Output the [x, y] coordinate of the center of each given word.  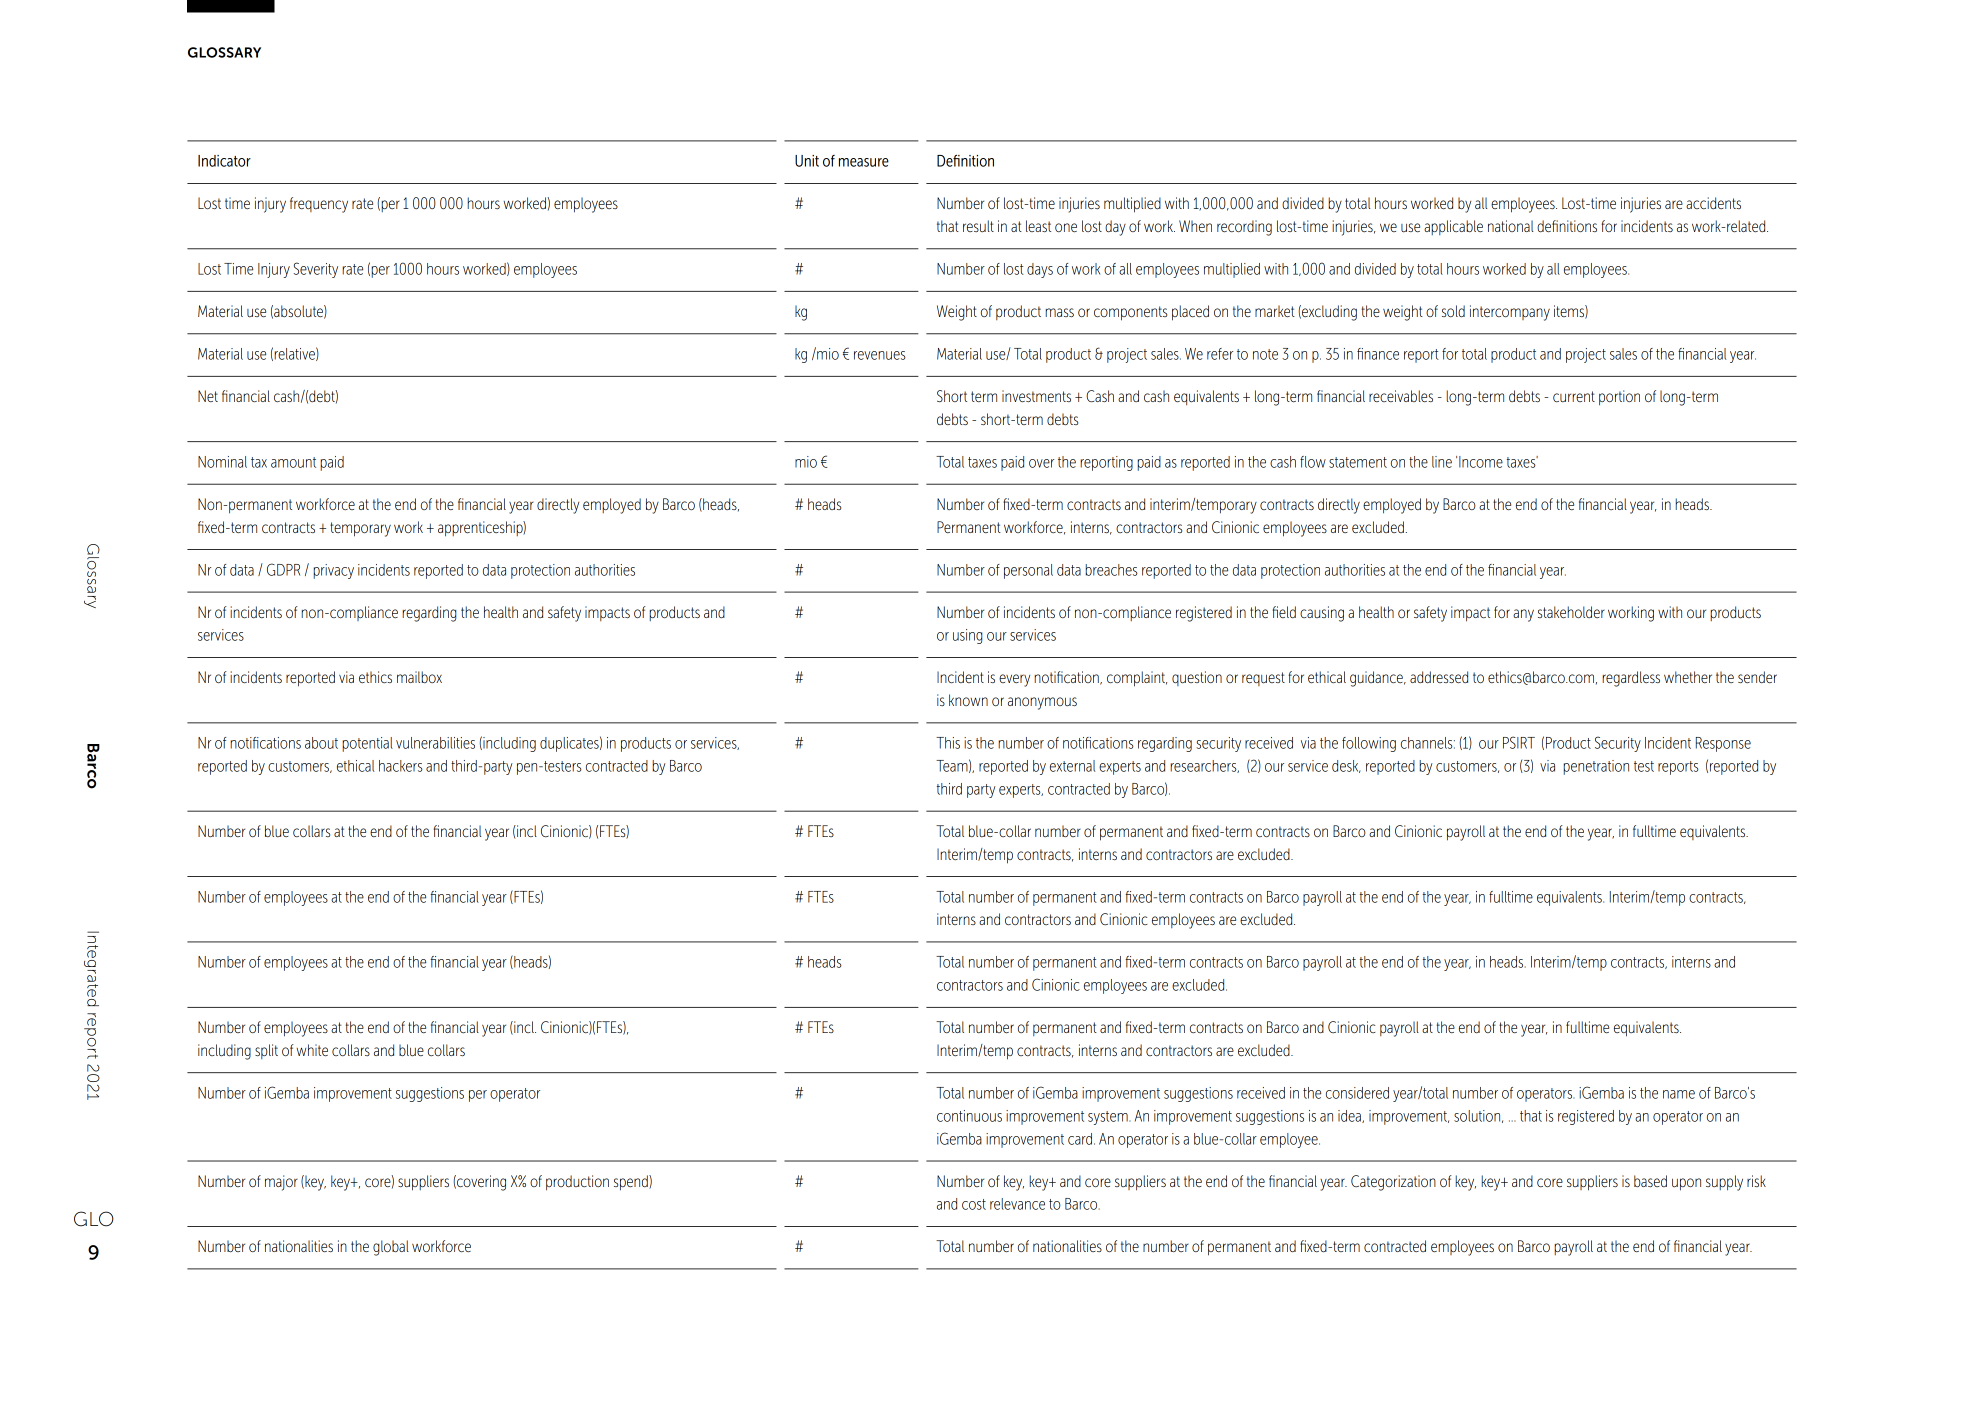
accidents [1713, 203]
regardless [1631, 679]
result [978, 226]
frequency [319, 205]
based [1650, 1181]
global [391, 1248]
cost [974, 1204]
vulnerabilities [435, 743]
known [968, 700]
